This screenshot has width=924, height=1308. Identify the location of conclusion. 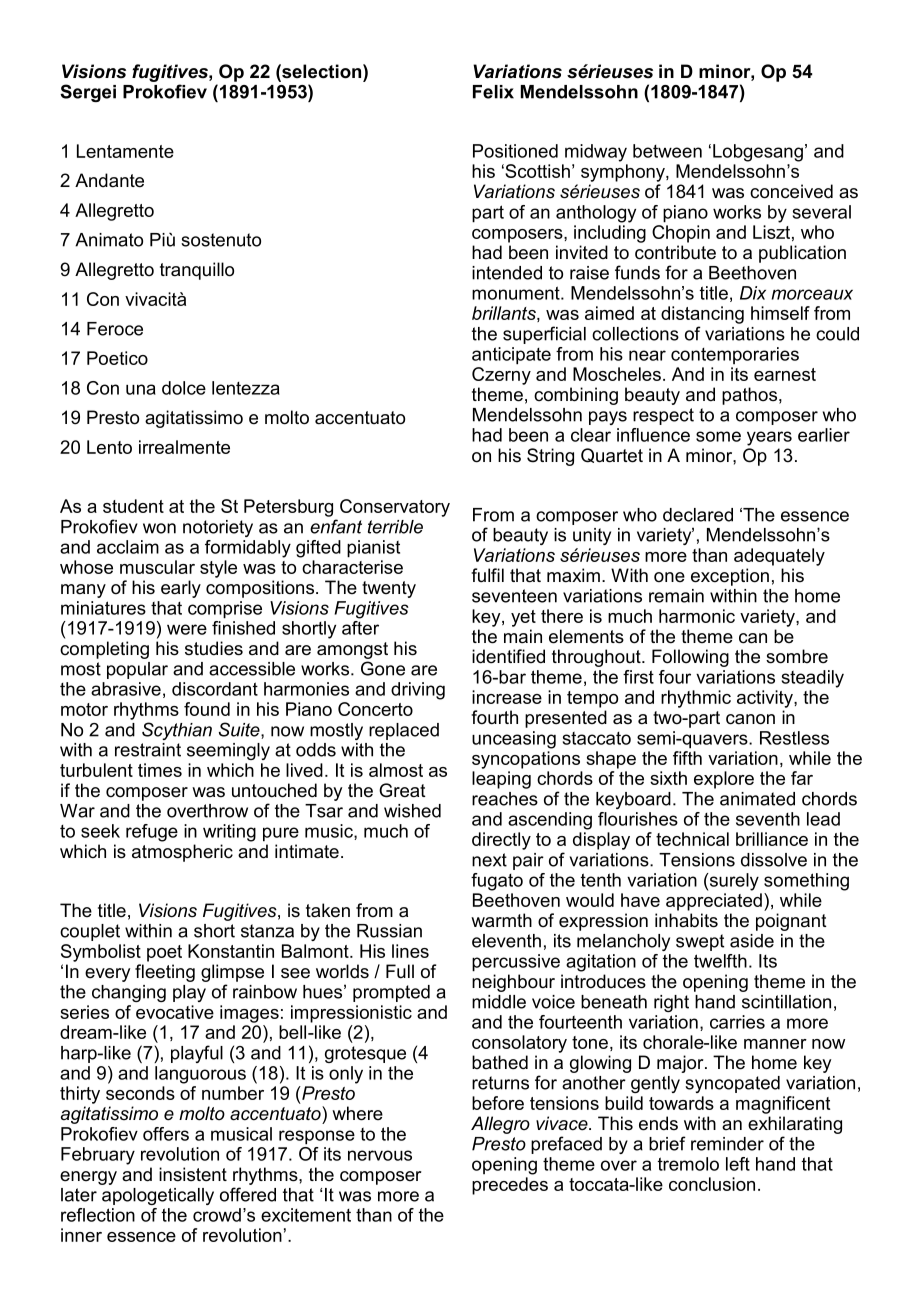
(712, 1184).
